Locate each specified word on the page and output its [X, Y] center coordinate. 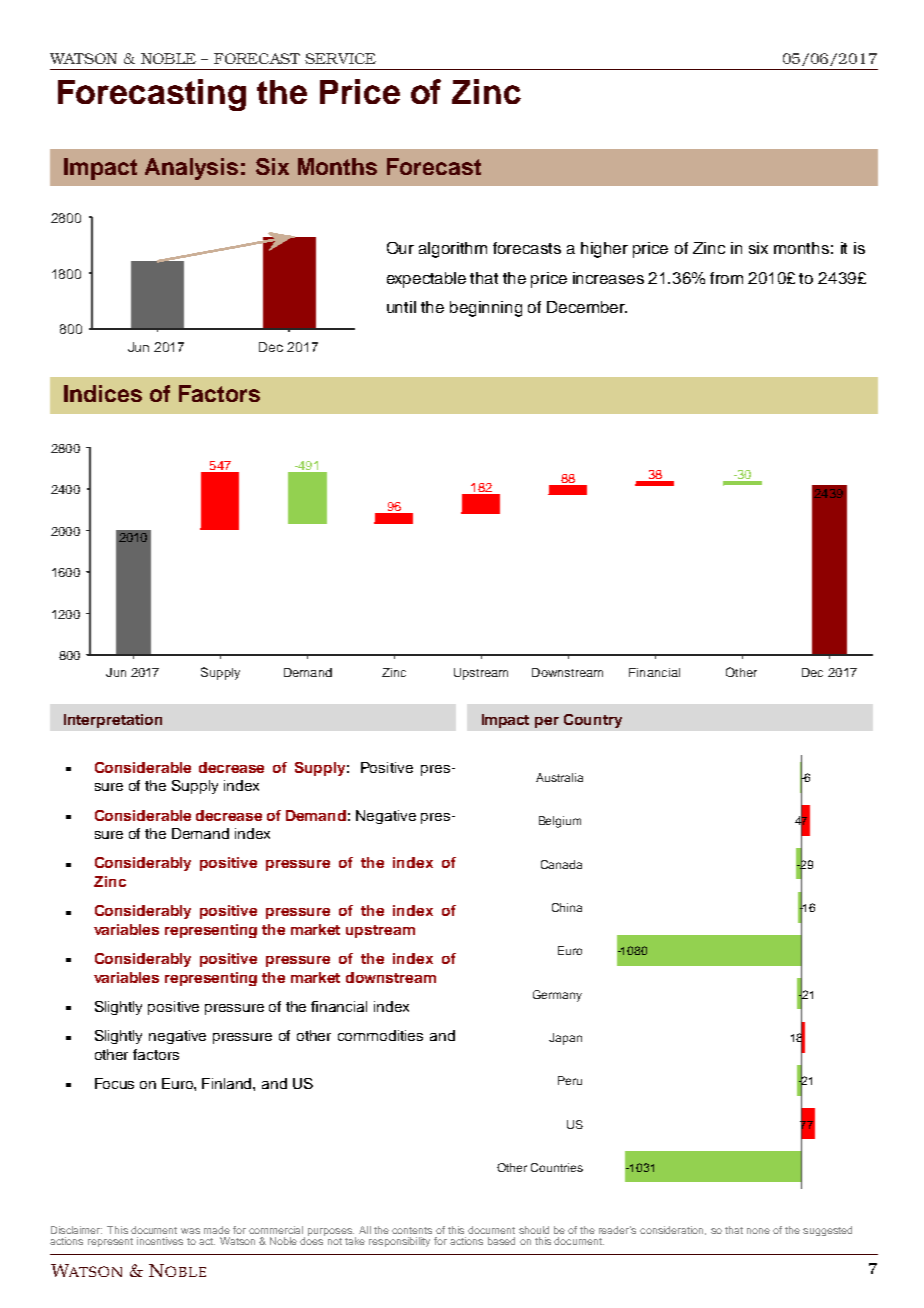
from [726, 278]
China [567, 907]
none [758, 1231]
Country [593, 721]
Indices [103, 393]
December [587, 307]
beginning [486, 309]
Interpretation [113, 721]
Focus [114, 1083]
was [190, 1231]
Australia [559, 777]
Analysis [191, 169]
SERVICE [340, 58]
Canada [561, 864]
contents [412, 1230]
